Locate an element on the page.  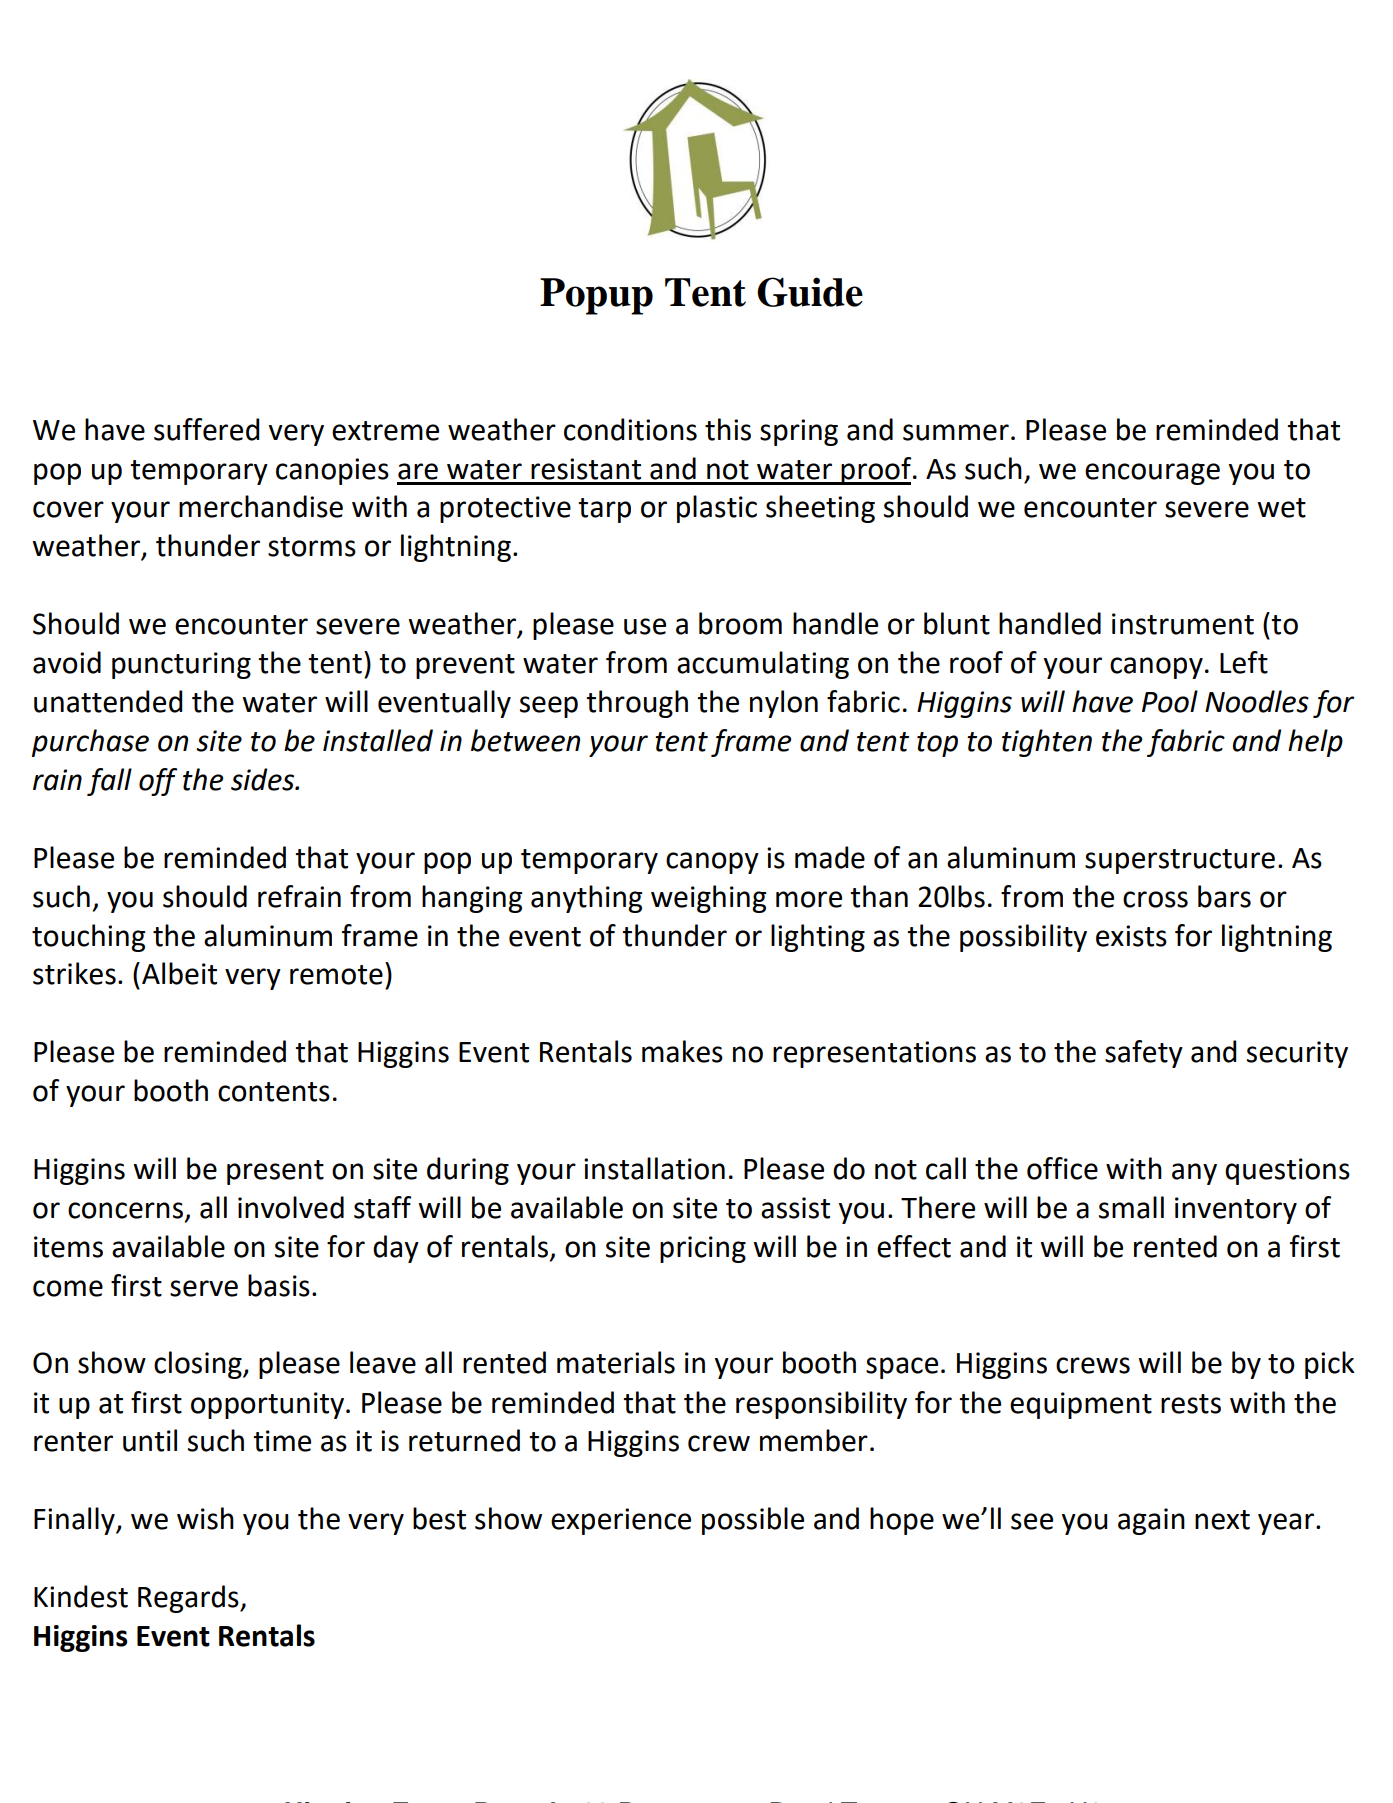
wish is located at coordinates (205, 1518).
